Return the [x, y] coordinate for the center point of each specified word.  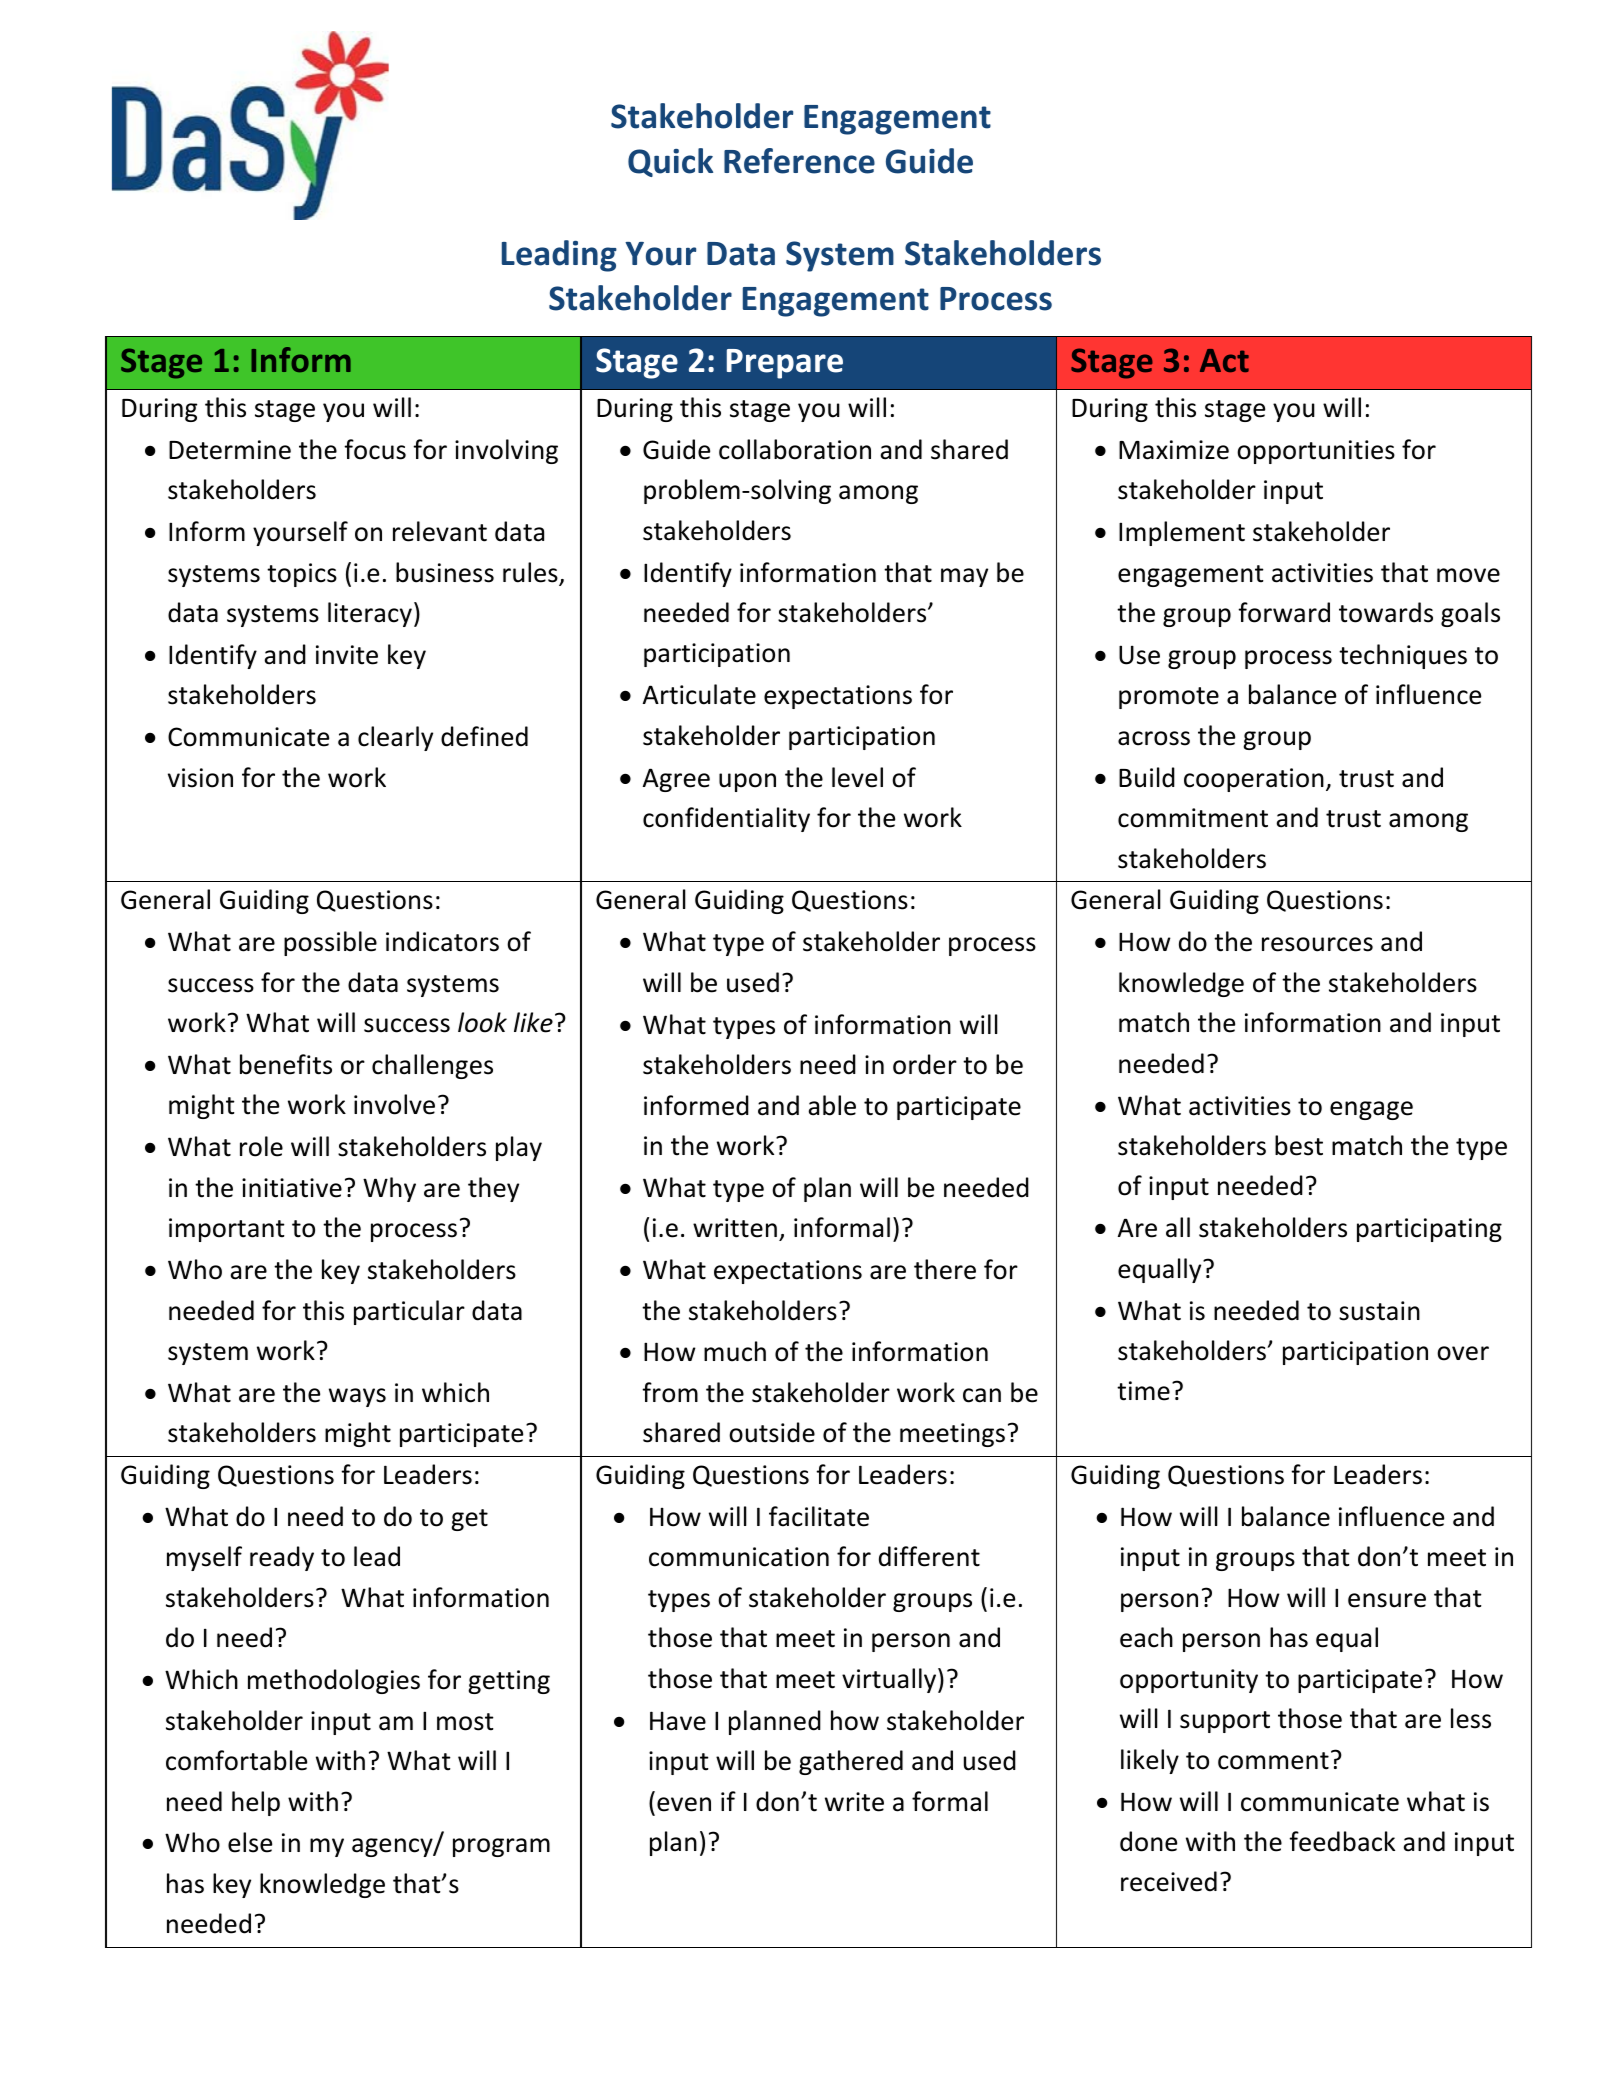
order [925, 1064]
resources [1317, 944]
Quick [670, 162]
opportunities [1316, 452]
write [854, 1802]
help [256, 1803]
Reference [799, 161]
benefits [286, 1064]
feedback [1342, 1841]
